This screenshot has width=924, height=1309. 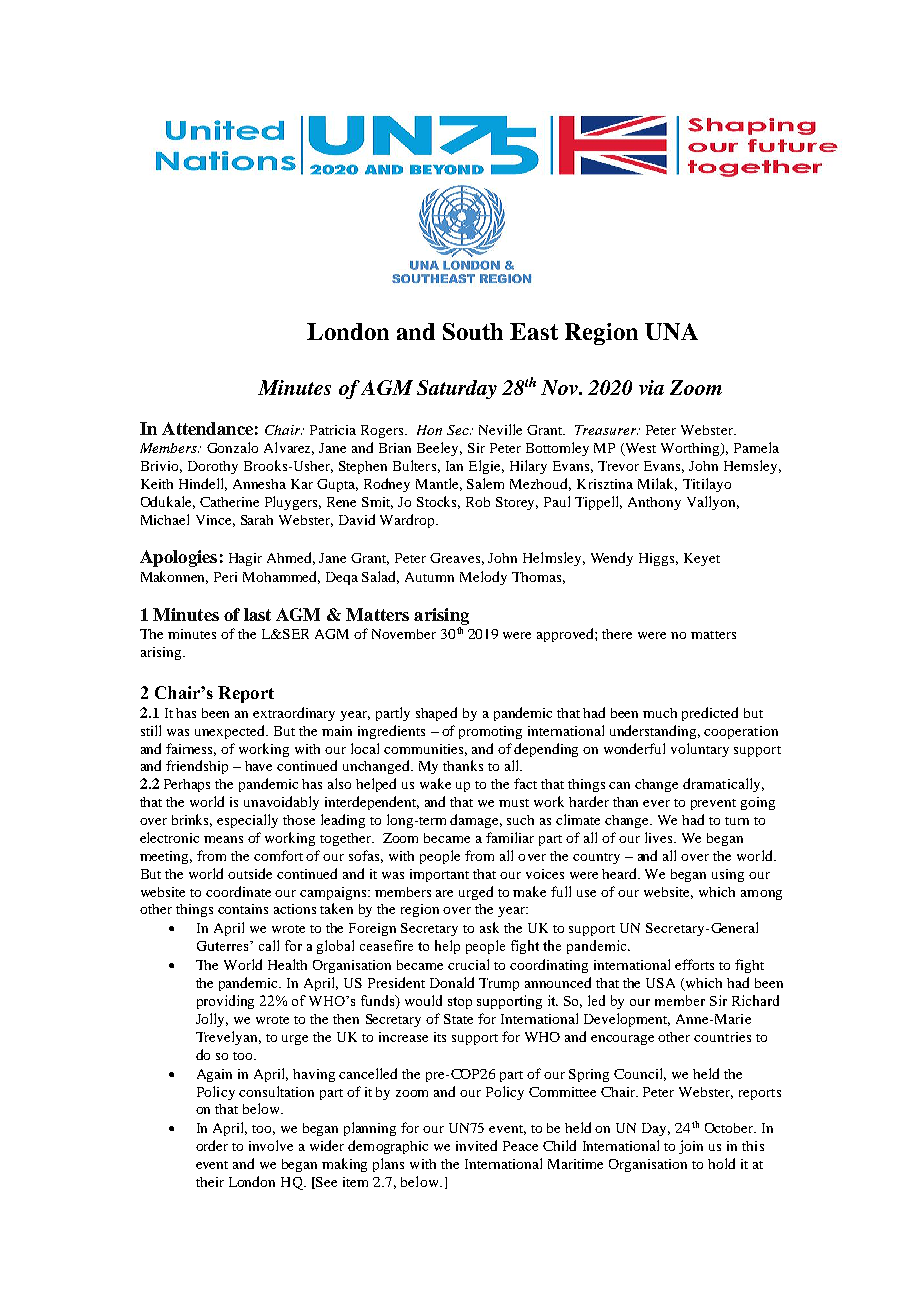 What do you see at coordinates (651, 387) in the screenshot?
I see `via` at bounding box center [651, 387].
